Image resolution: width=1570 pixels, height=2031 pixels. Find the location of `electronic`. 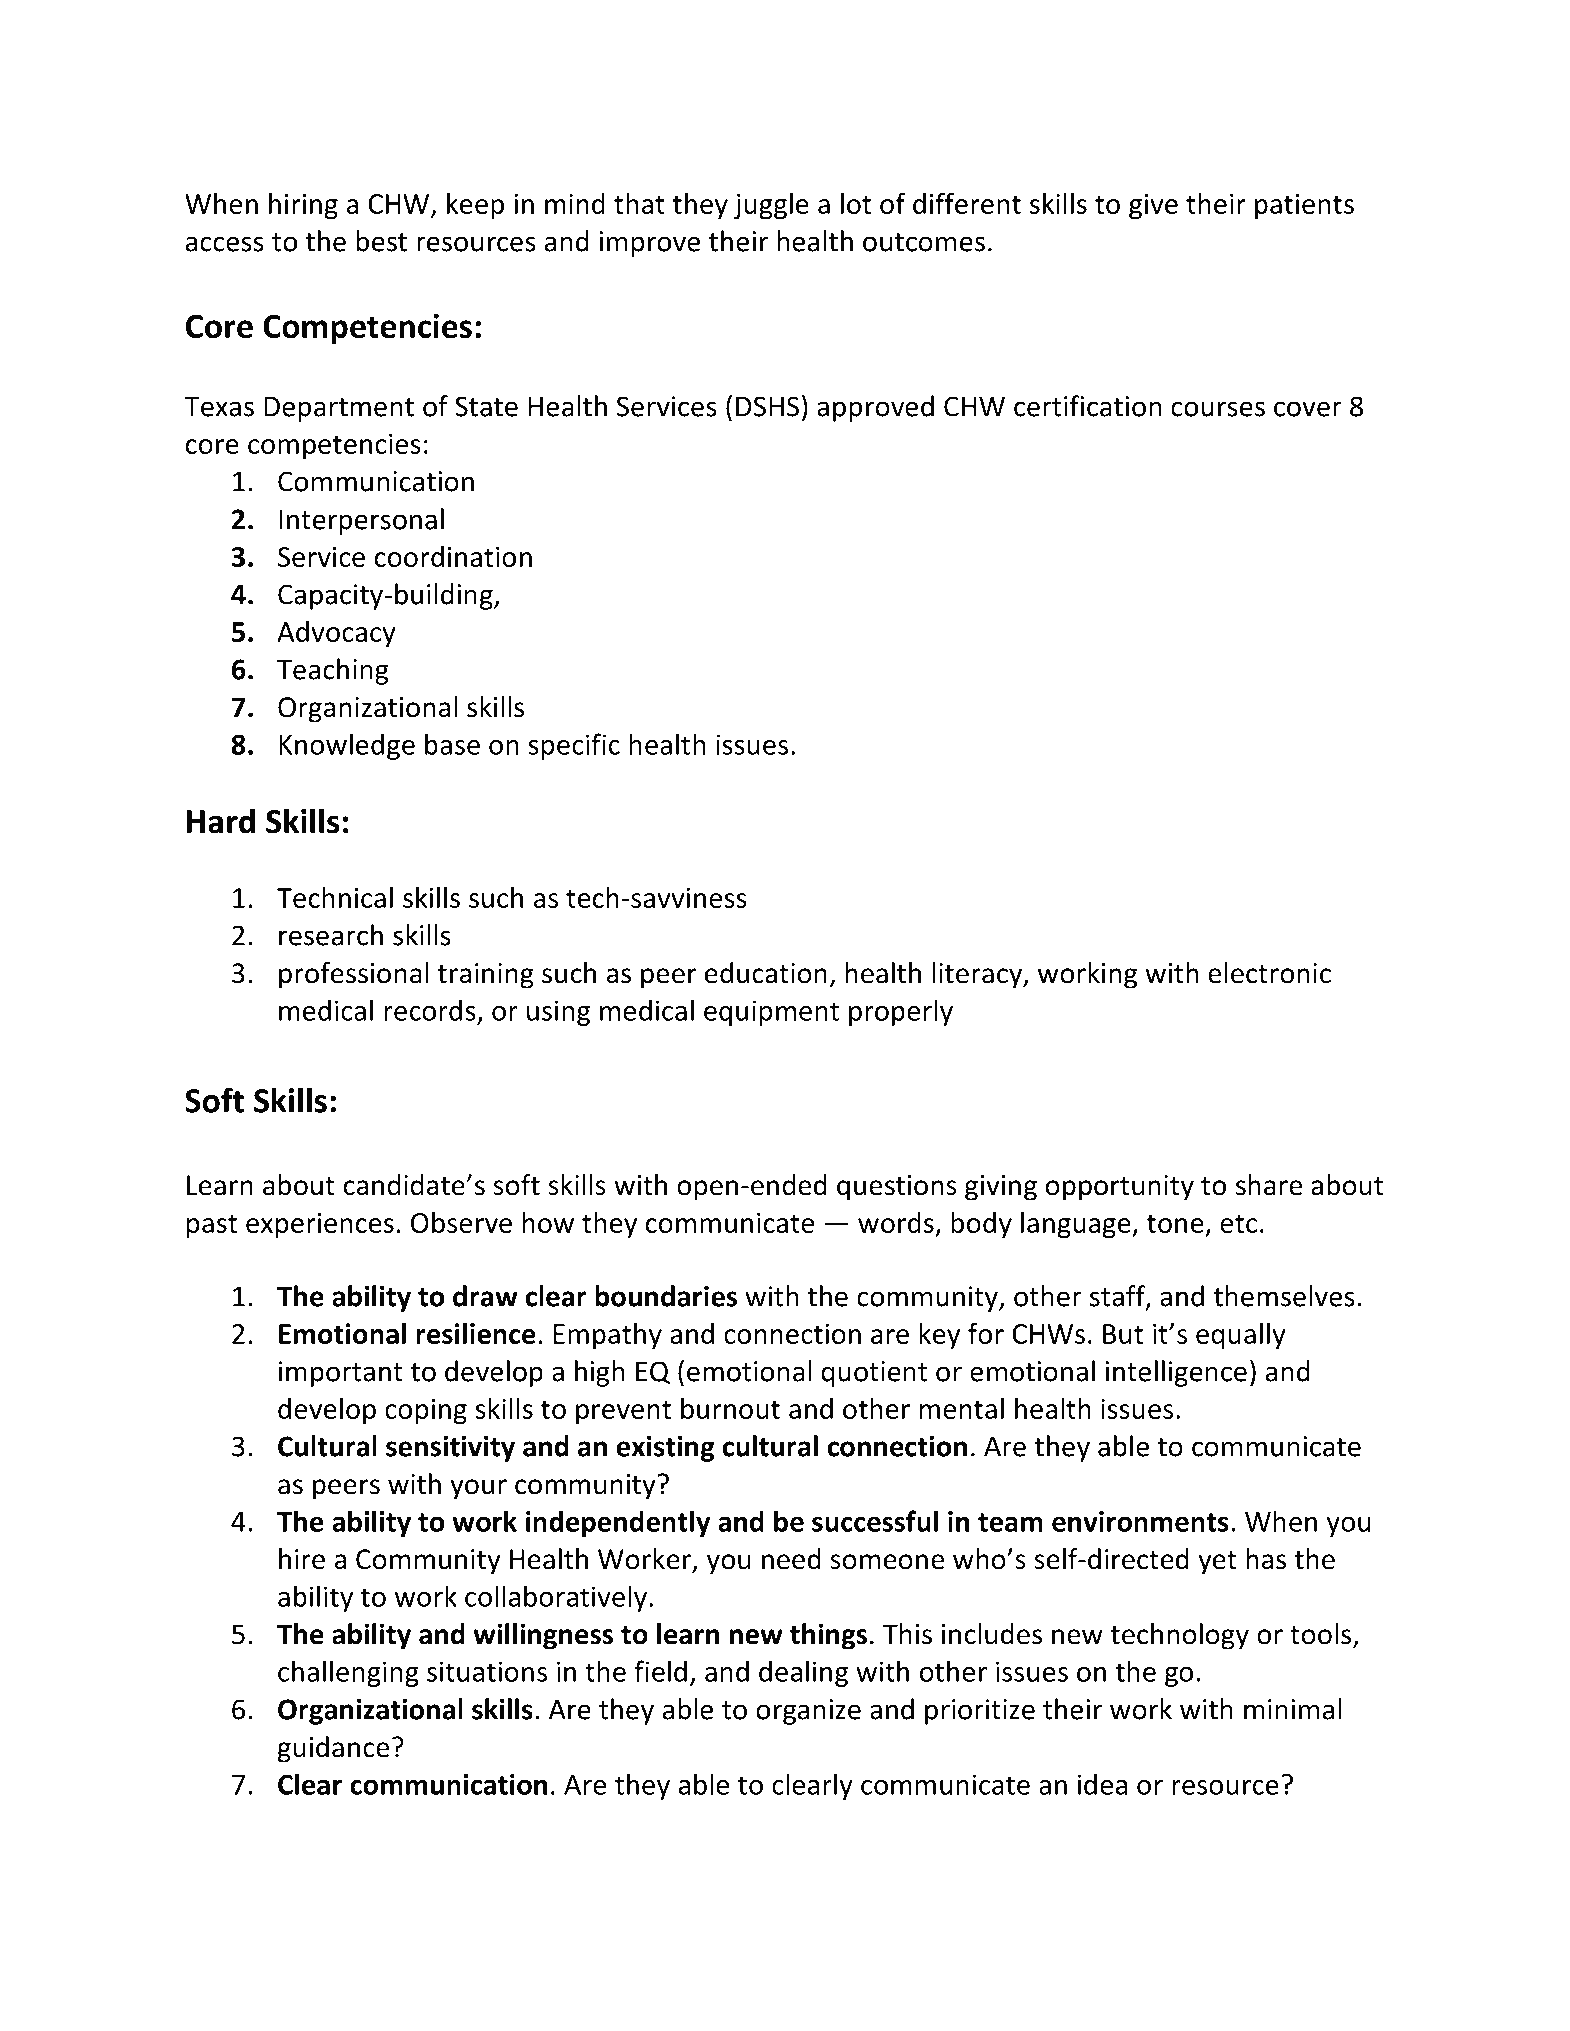

electronic is located at coordinates (1269, 973).
